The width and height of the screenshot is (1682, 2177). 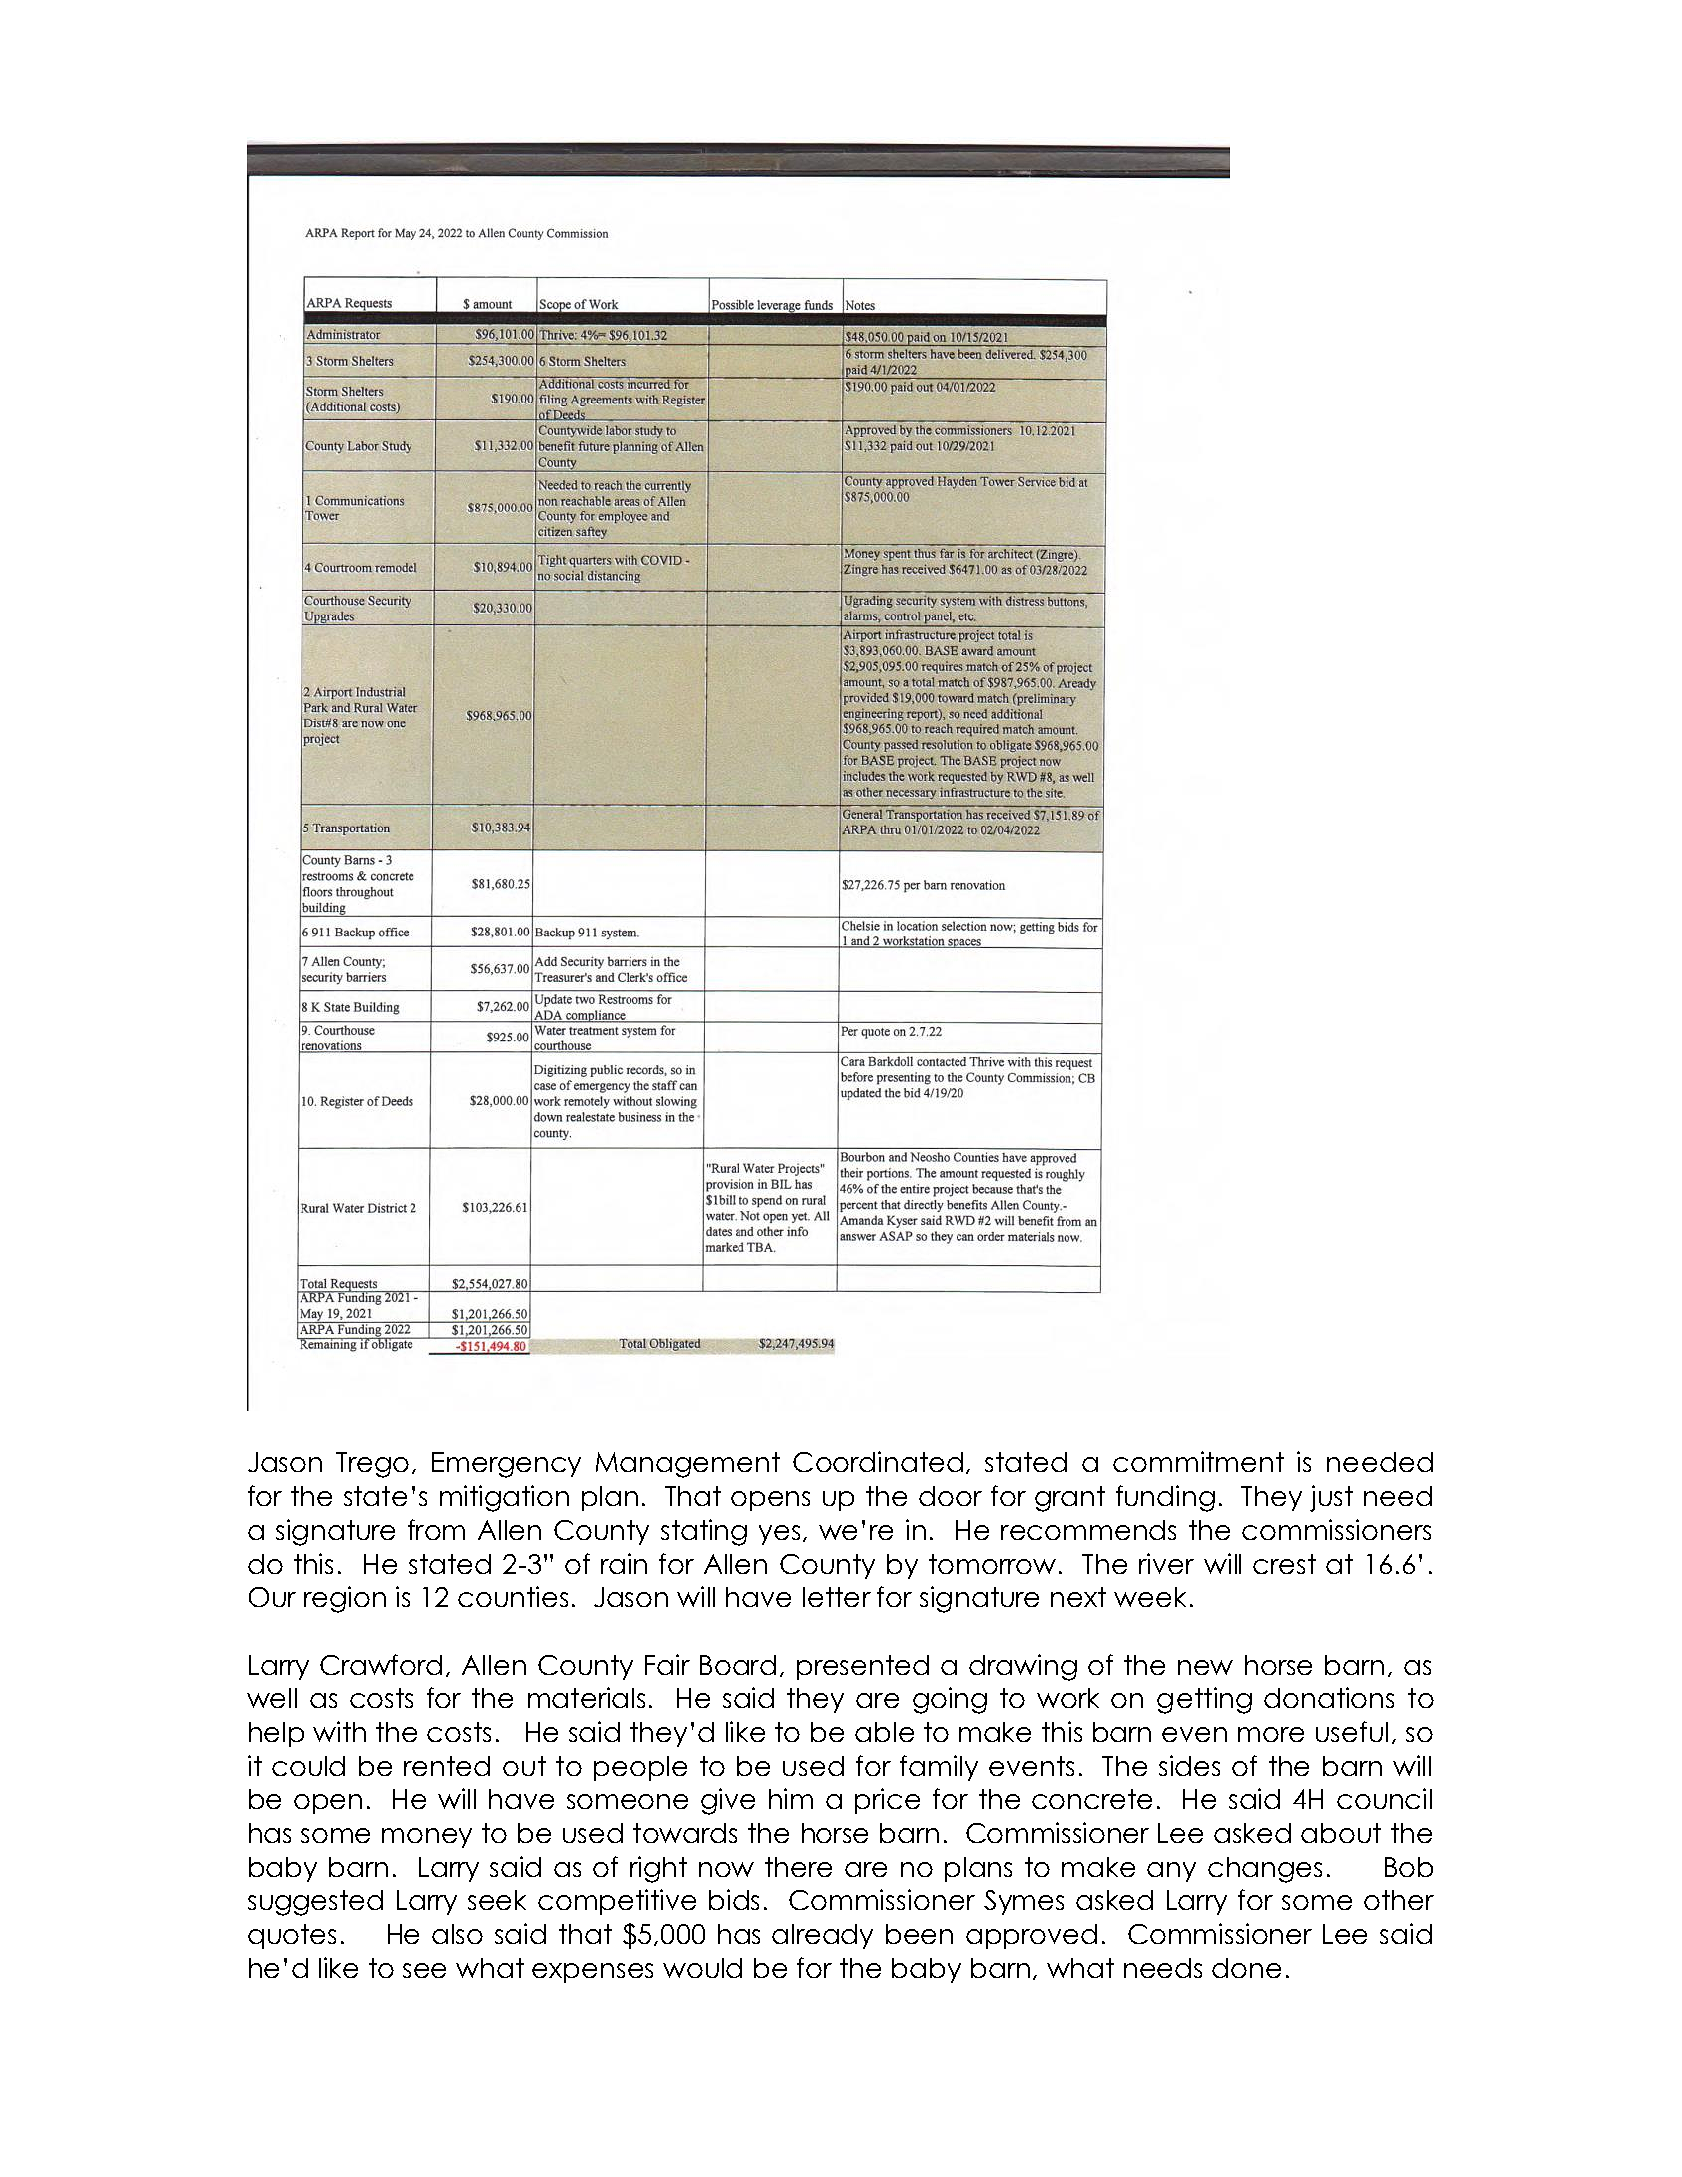 What do you see at coordinates (878, 1461) in the screenshot?
I see `Coordinated` at bounding box center [878, 1461].
